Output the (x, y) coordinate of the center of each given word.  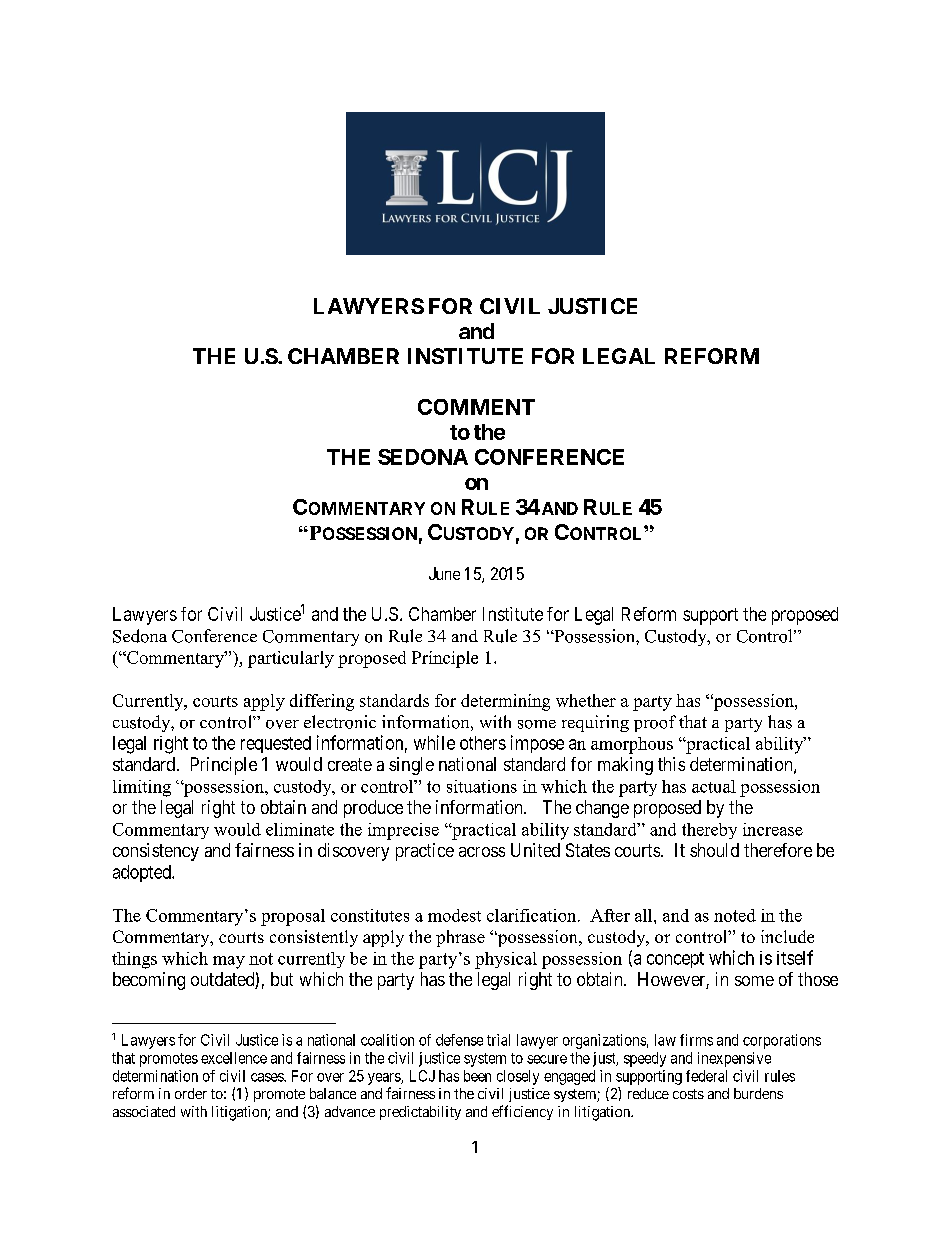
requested (276, 744)
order (191, 1093)
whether (586, 700)
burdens (758, 1093)
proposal (293, 917)
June (444, 573)
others (483, 743)
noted (735, 915)
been (477, 1076)
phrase (460, 938)
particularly (291, 659)
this (671, 764)
